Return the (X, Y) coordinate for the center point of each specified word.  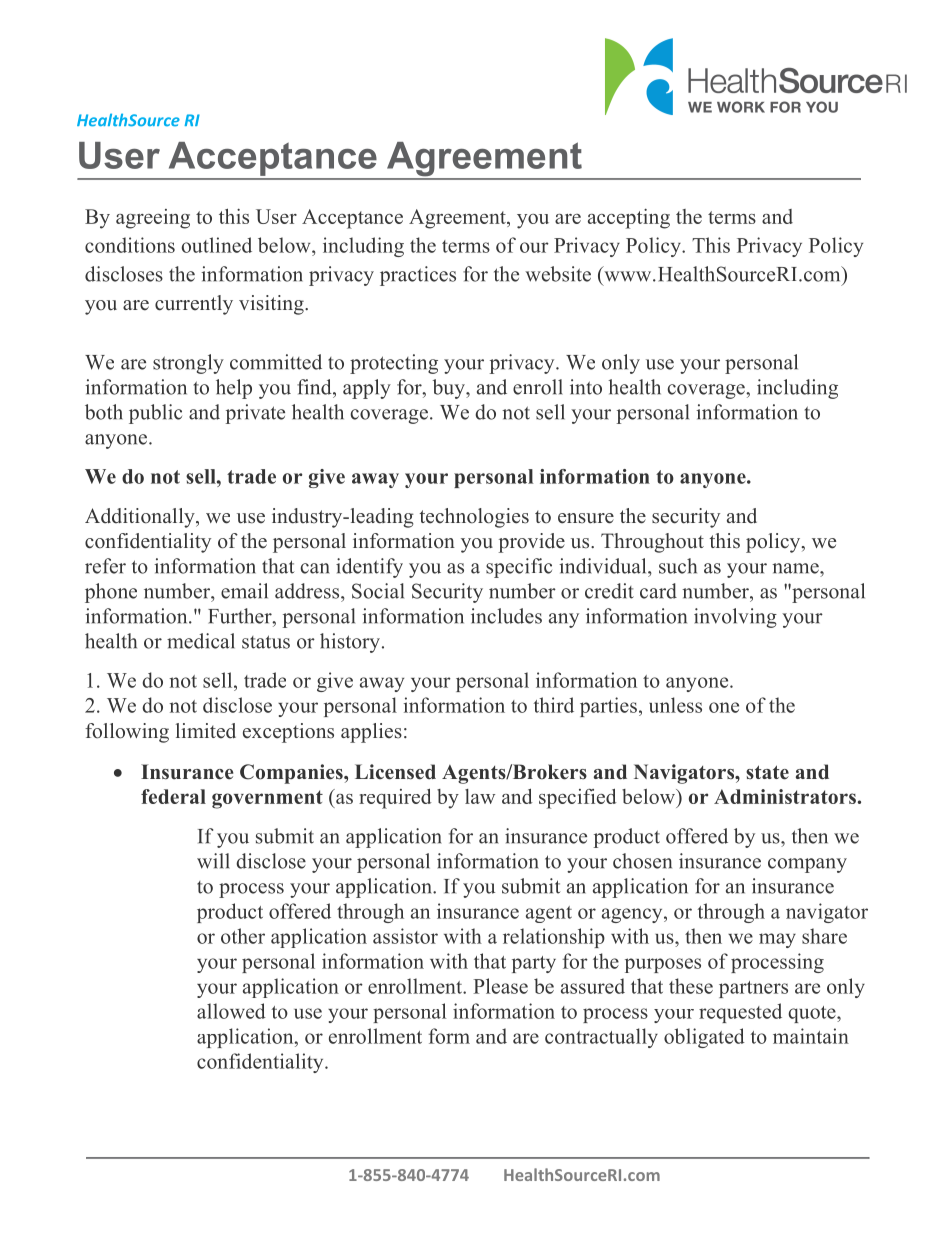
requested (740, 1013)
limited (206, 731)
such (678, 566)
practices (418, 276)
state (767, 772)
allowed (231, 1011)
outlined (217, 245)
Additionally (141, 518)
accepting (629, 219)
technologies (474, 518)
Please (500, 986)
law (480, 796)
